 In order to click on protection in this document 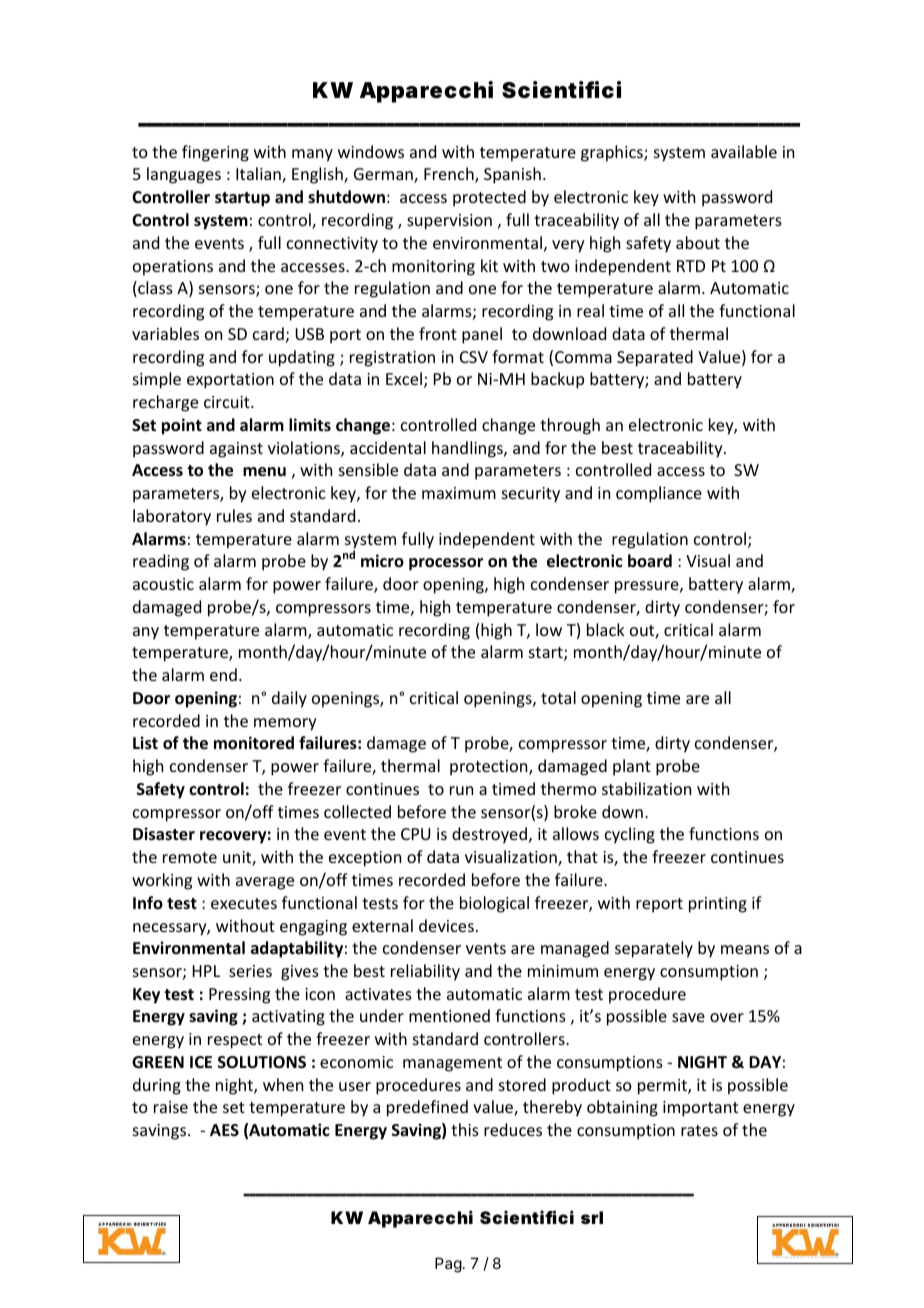, I will do `click(490, 768)`.
